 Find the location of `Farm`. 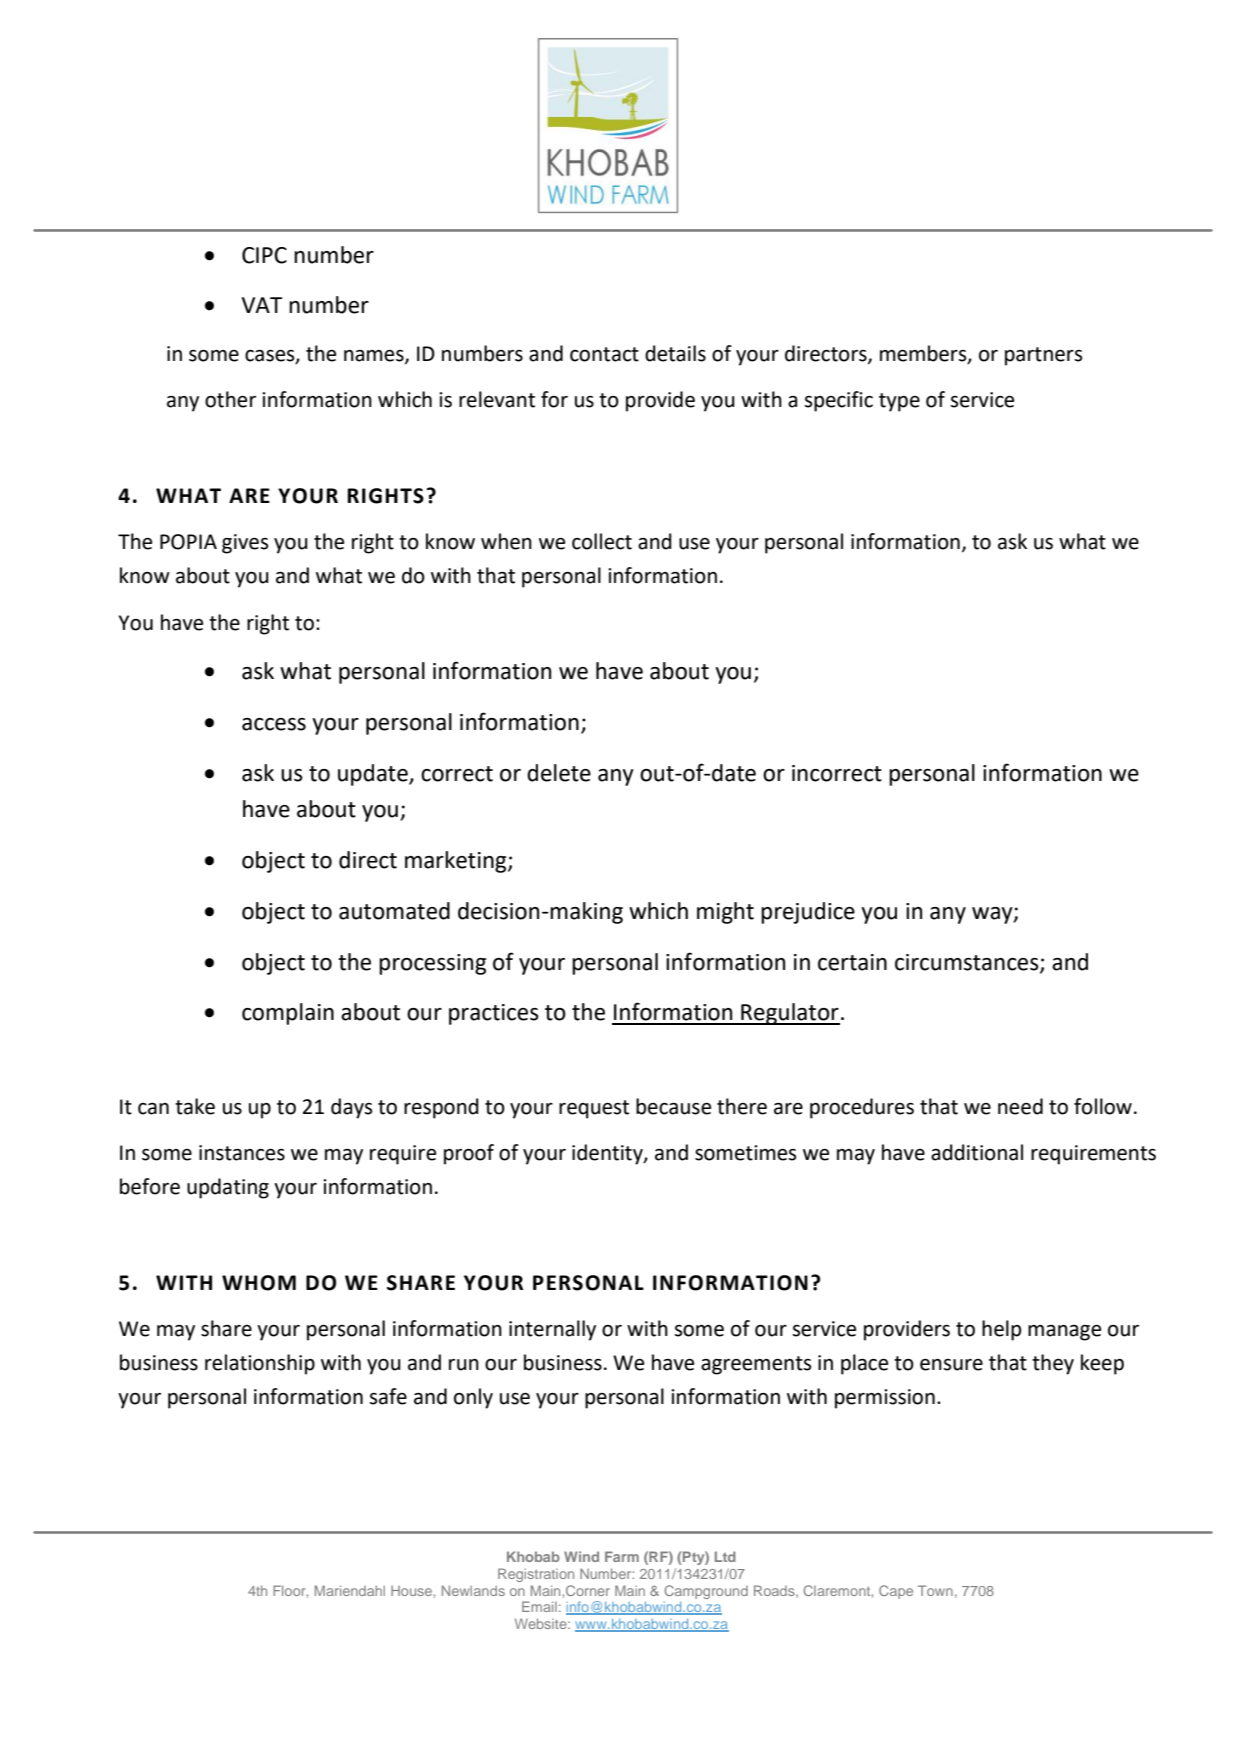

Farm is located at coordinates (622, 1556).
